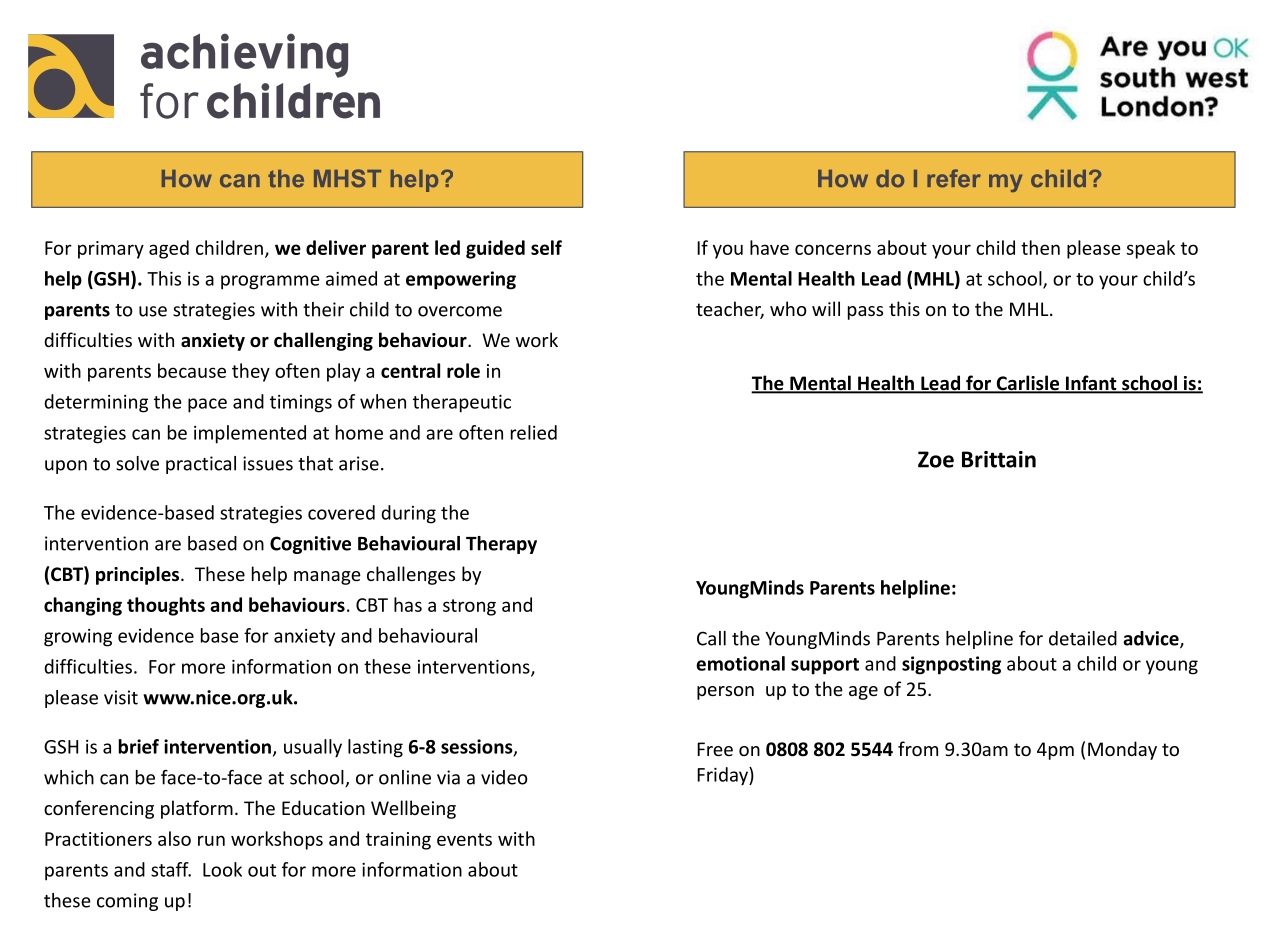  I want to click on events, so click(464, 839).
